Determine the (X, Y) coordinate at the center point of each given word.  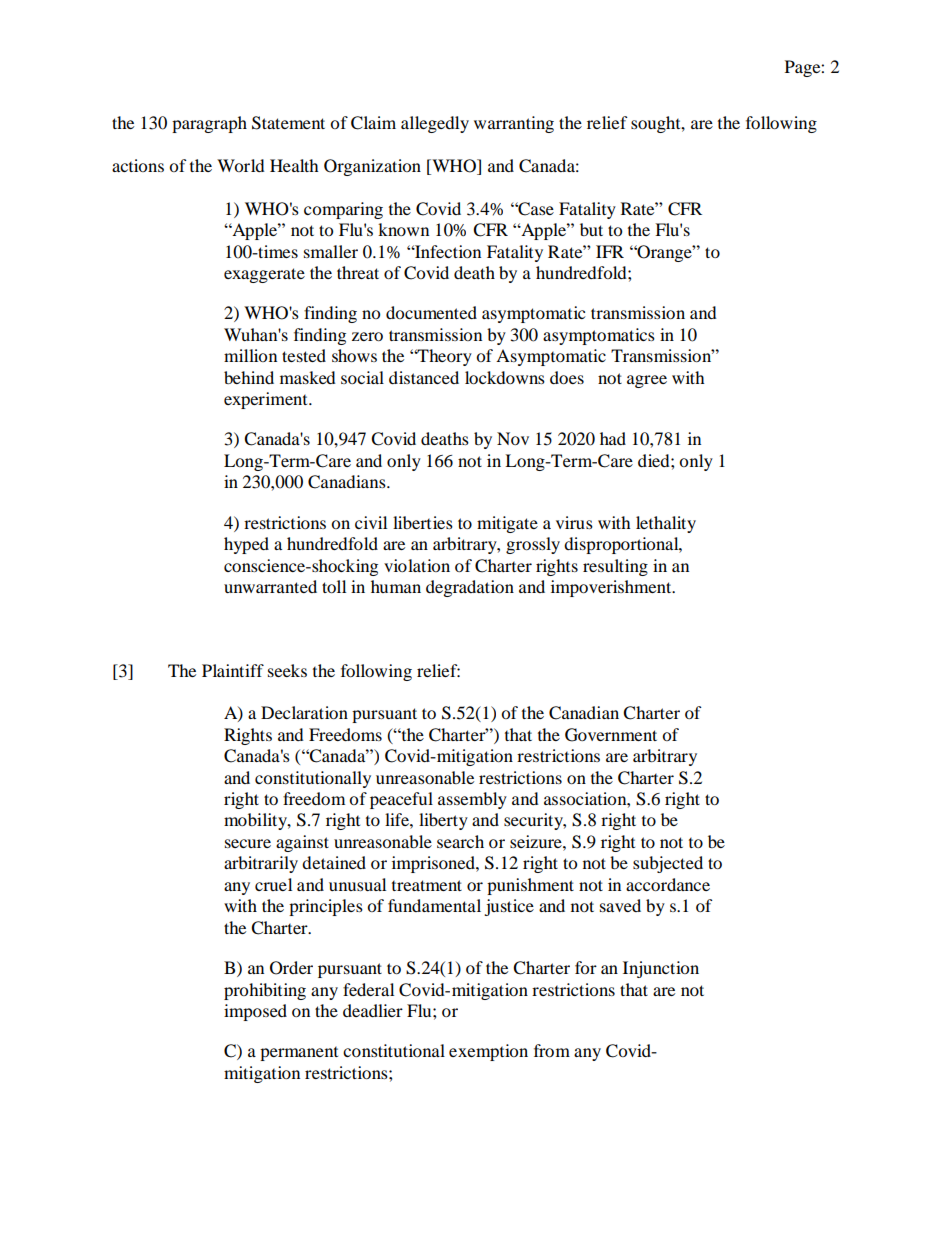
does (567, 377)
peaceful (401, 800)
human (396, 586)
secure (248, 843)
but (591, 229)
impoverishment (612, 588)
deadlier (373, 1010)
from (552, 1050)
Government (611, 735)
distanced (424, 377)
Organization (372, 167)
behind (249, 377)
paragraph (209, 124)
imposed (255, 1012)
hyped (246, 545)
